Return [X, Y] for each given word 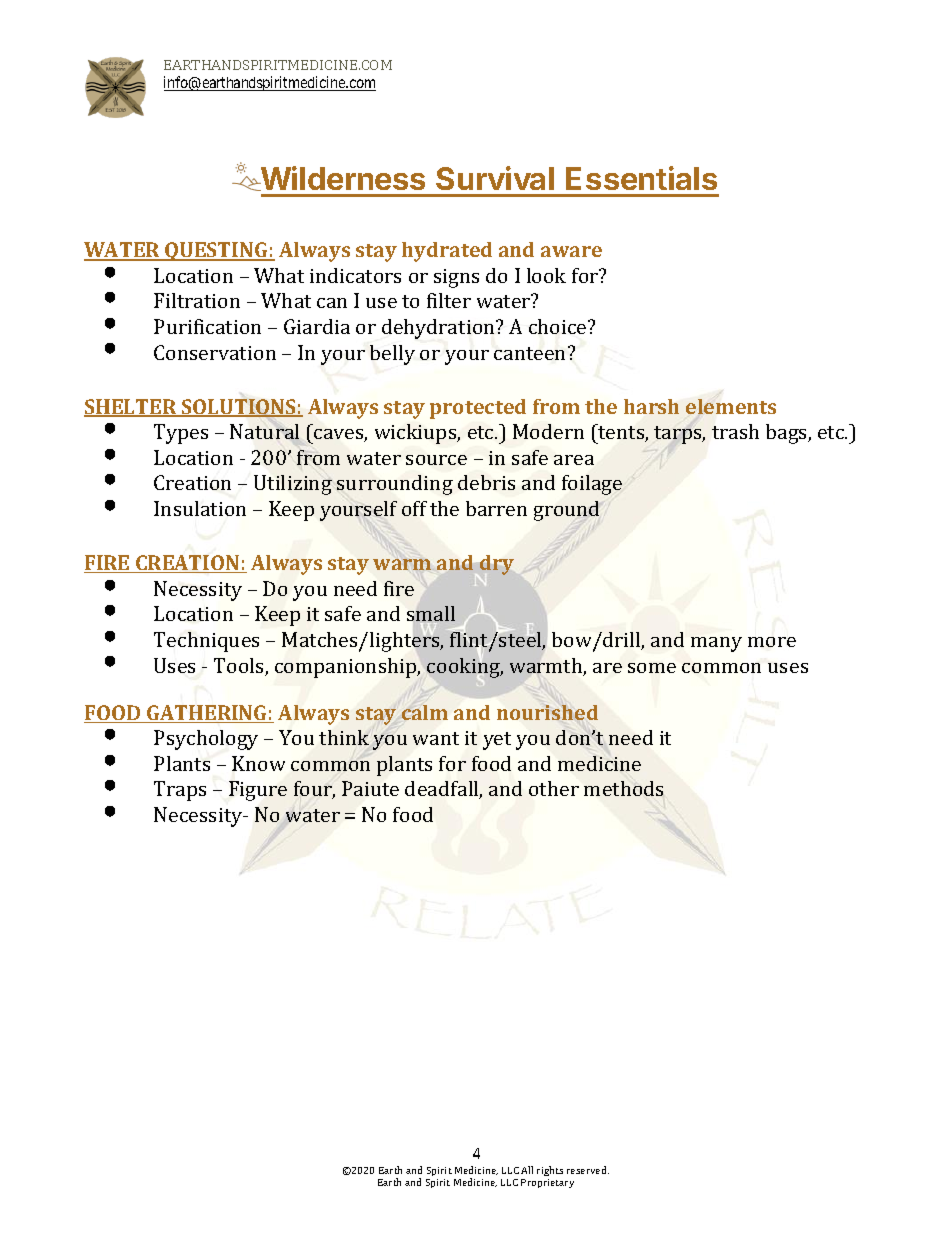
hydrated [447, 252]
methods [623, 788]
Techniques [206, 642]
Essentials [641, 178]
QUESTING [216, 251]
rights [550, 1171]
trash [735, 431]
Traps [180, 791]
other [554, 788]
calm [425, 712]
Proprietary [547, 1183]
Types [181, 434]
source [436, 460]
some [652, 668]
